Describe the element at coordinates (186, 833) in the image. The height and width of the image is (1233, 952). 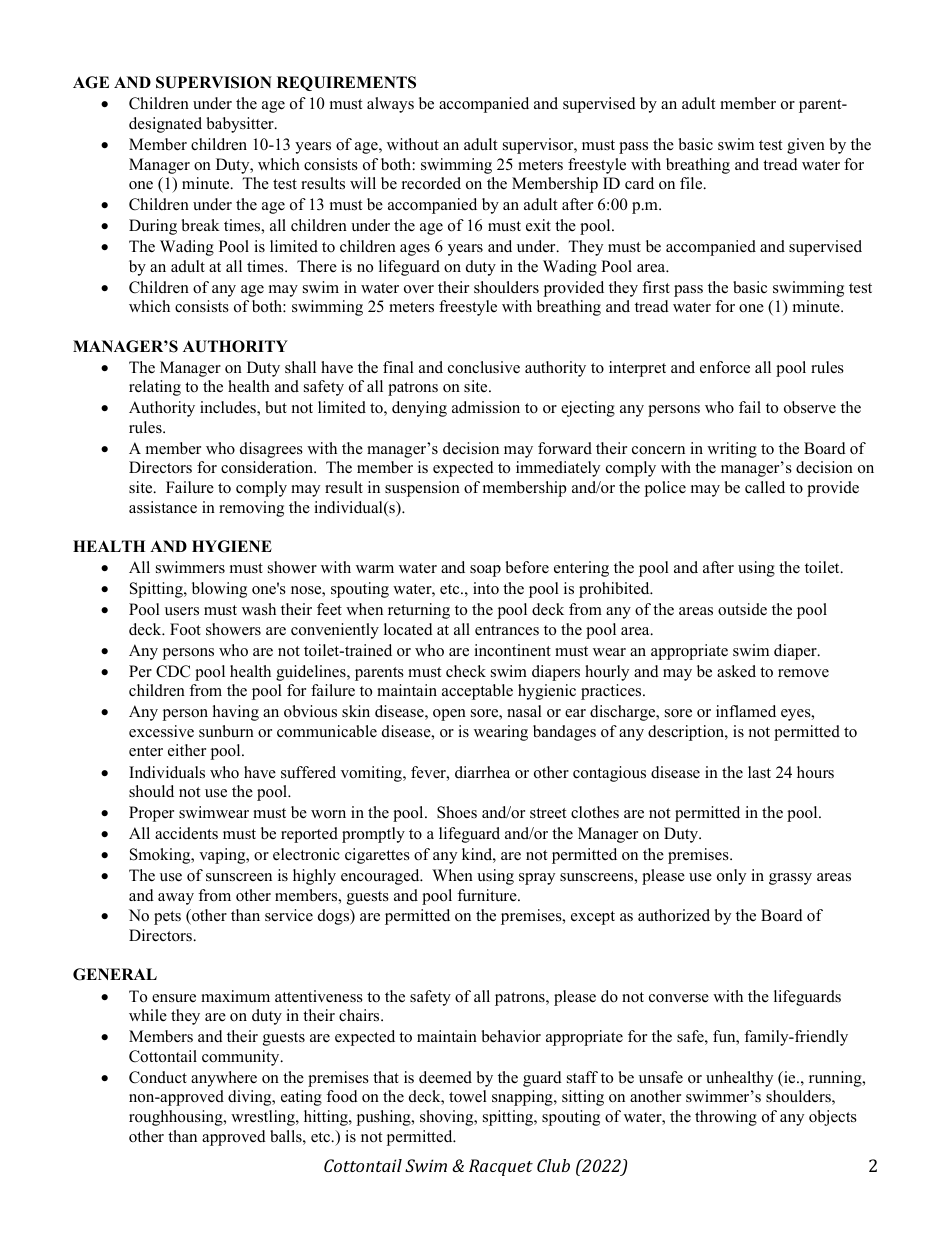
I see `accidents` at that location.
